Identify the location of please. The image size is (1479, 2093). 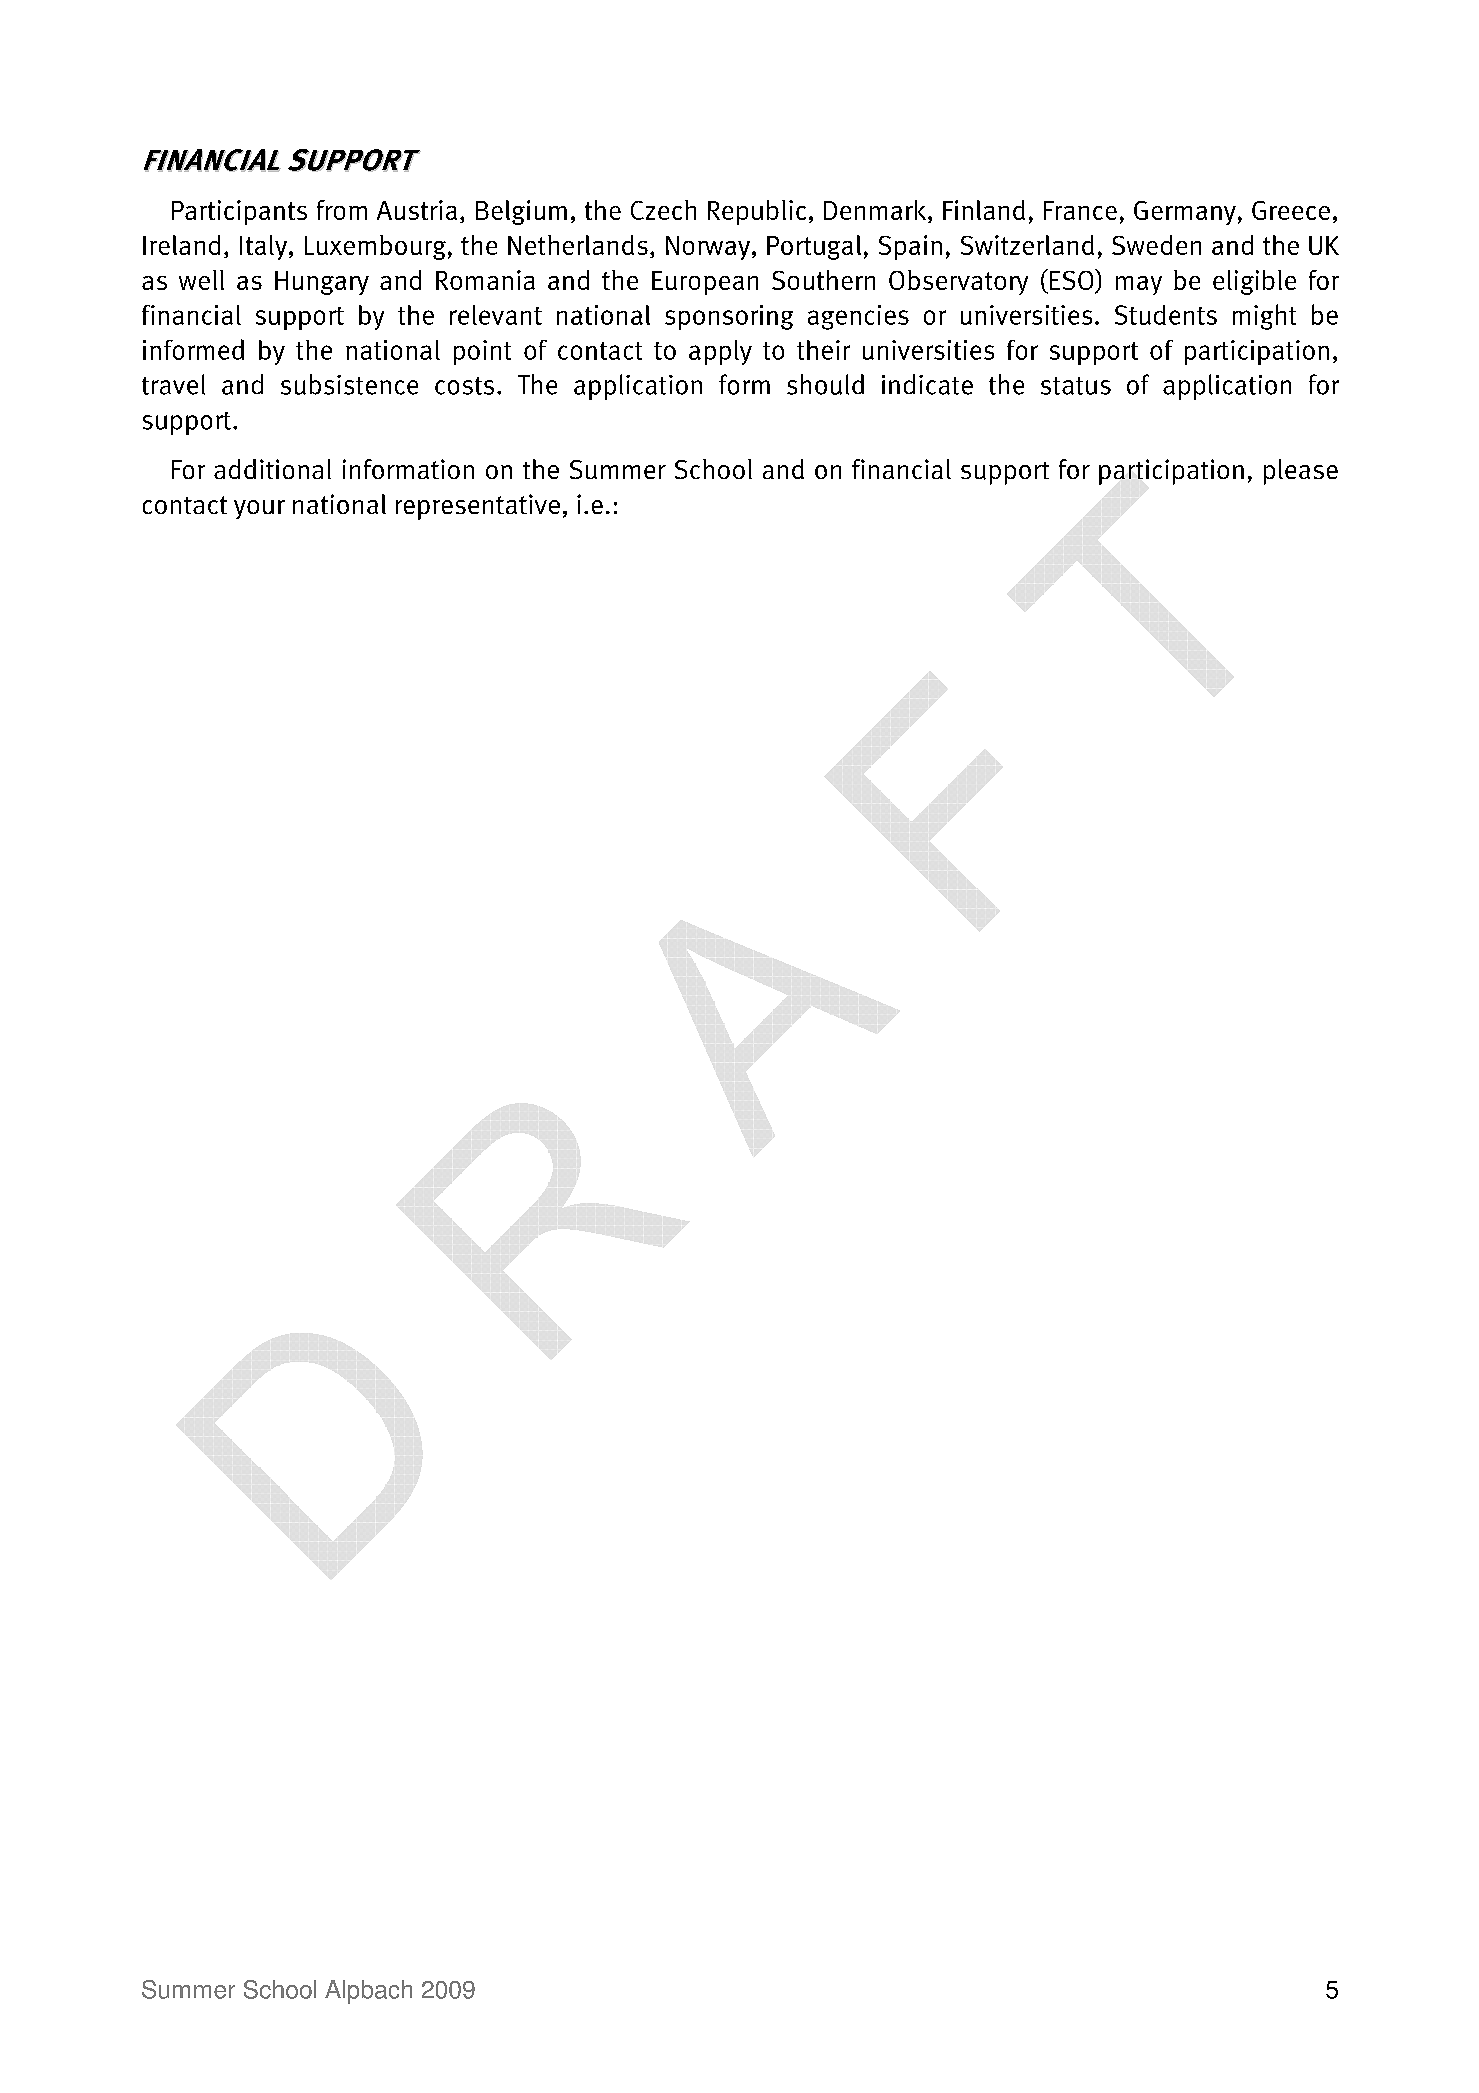
(1301, 472).
